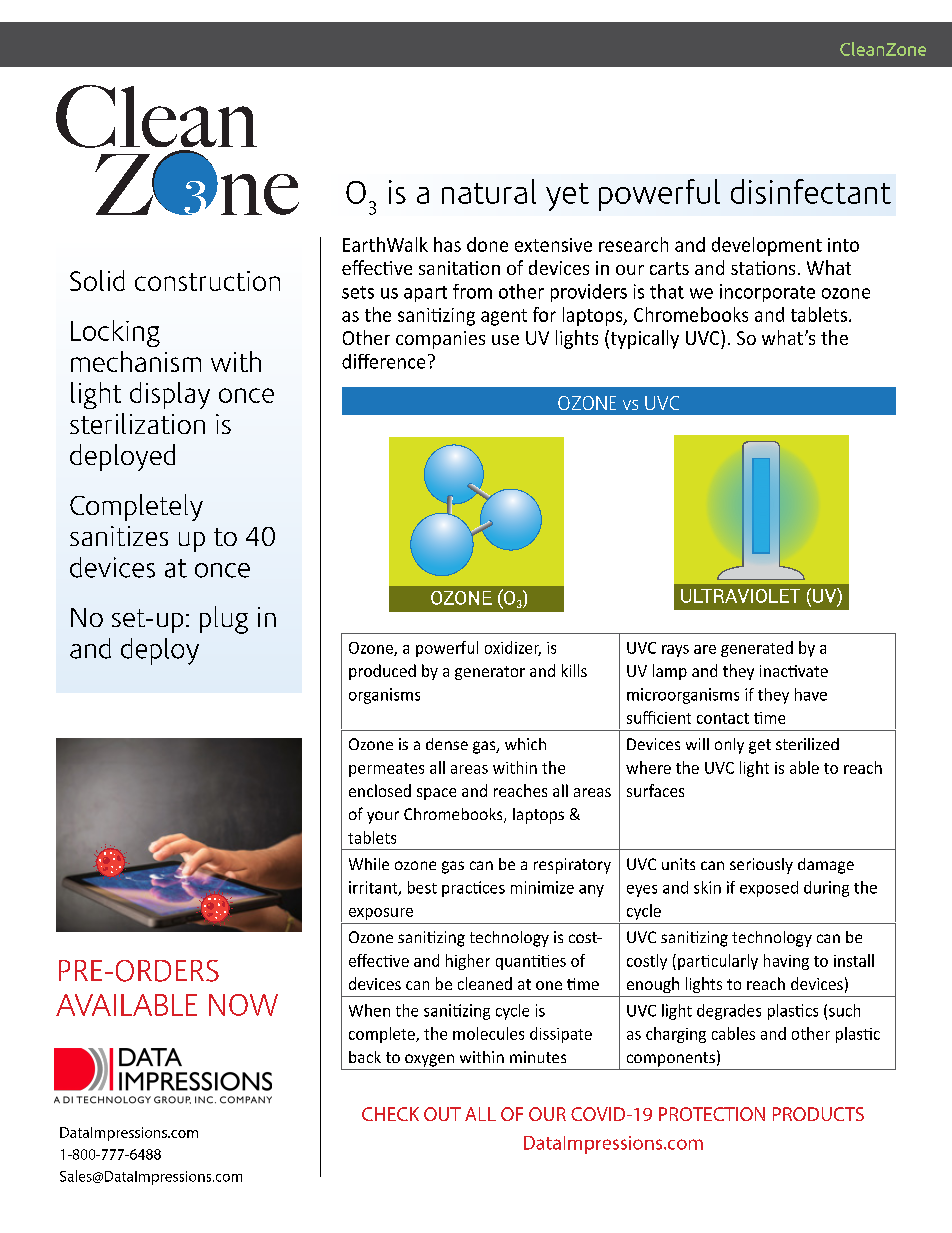 The width and height of the screenshot is (952, 1233). What do you see at coordinates (243, 1005) in the screenshot?
I see `NOW` at bounding box center [243, 1005].
